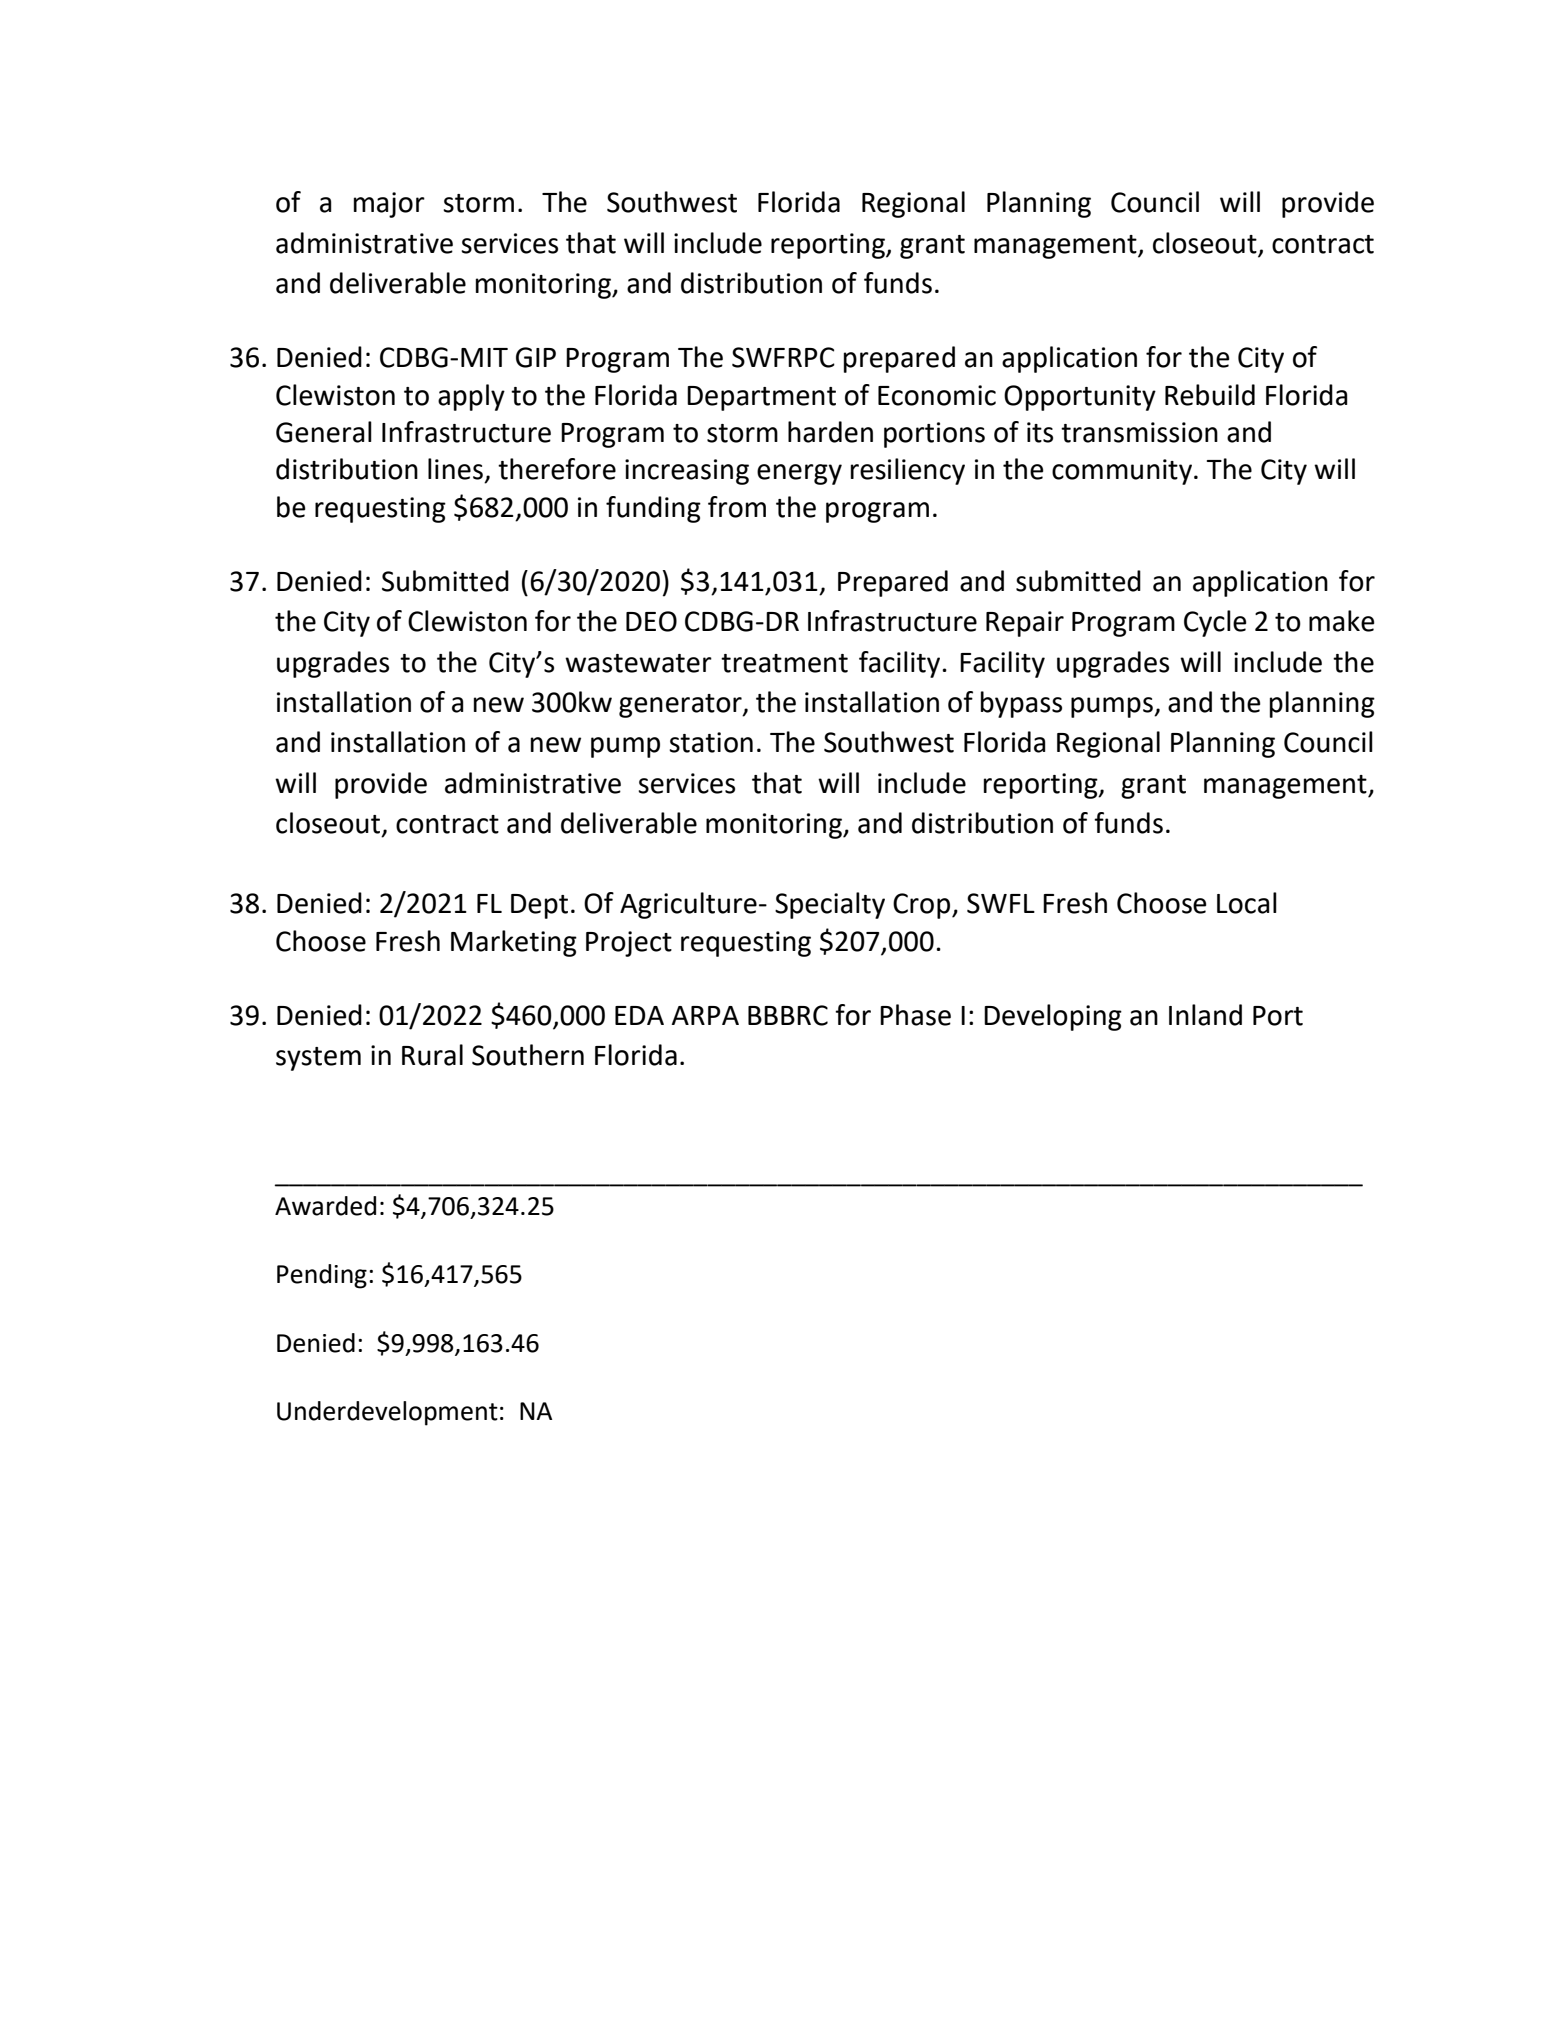 The width and height of the document is (1559, 2017). I want to click on Department, so click(761, 398).
